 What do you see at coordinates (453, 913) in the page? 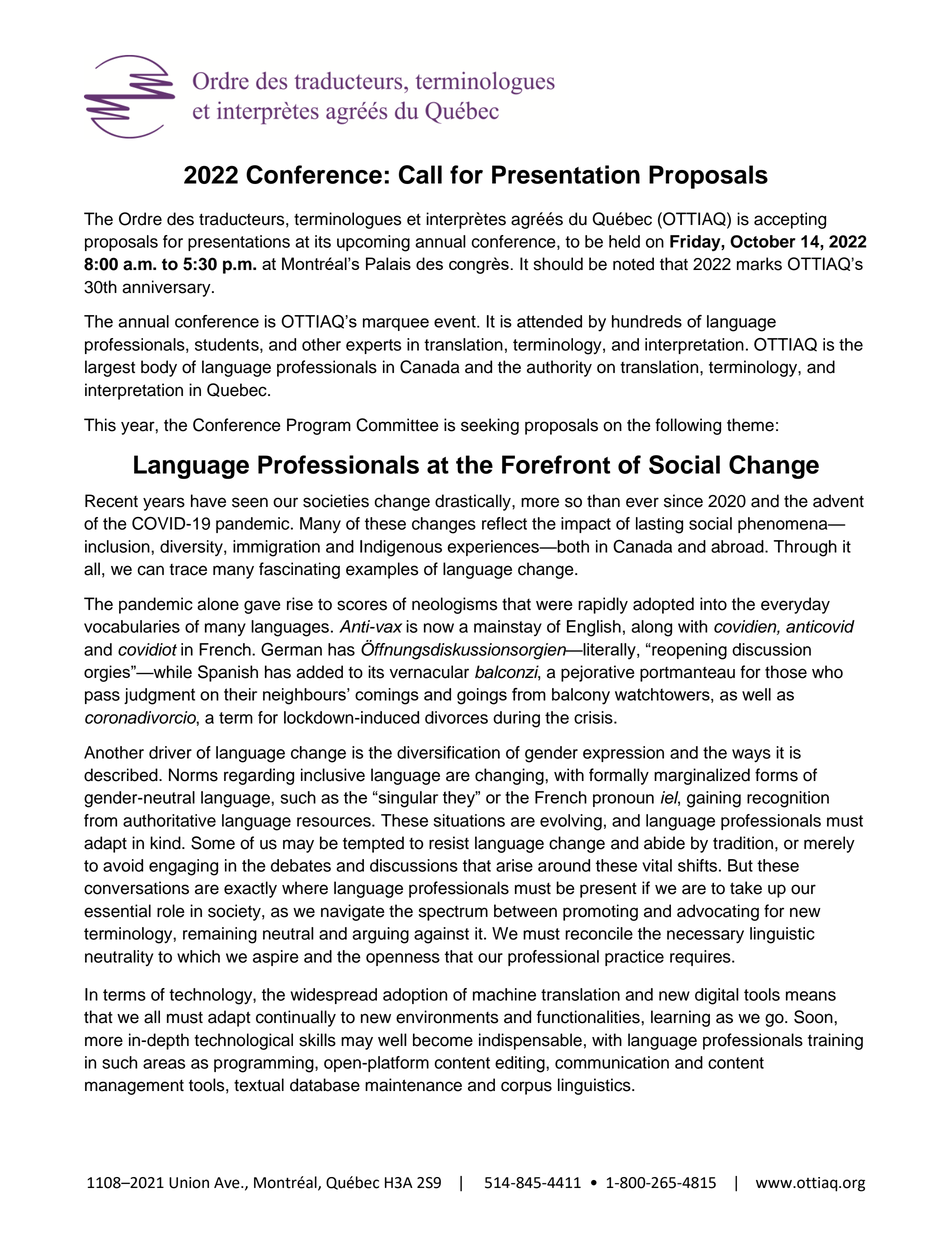
I see `spectrum` at bounding box center [453, 913].
